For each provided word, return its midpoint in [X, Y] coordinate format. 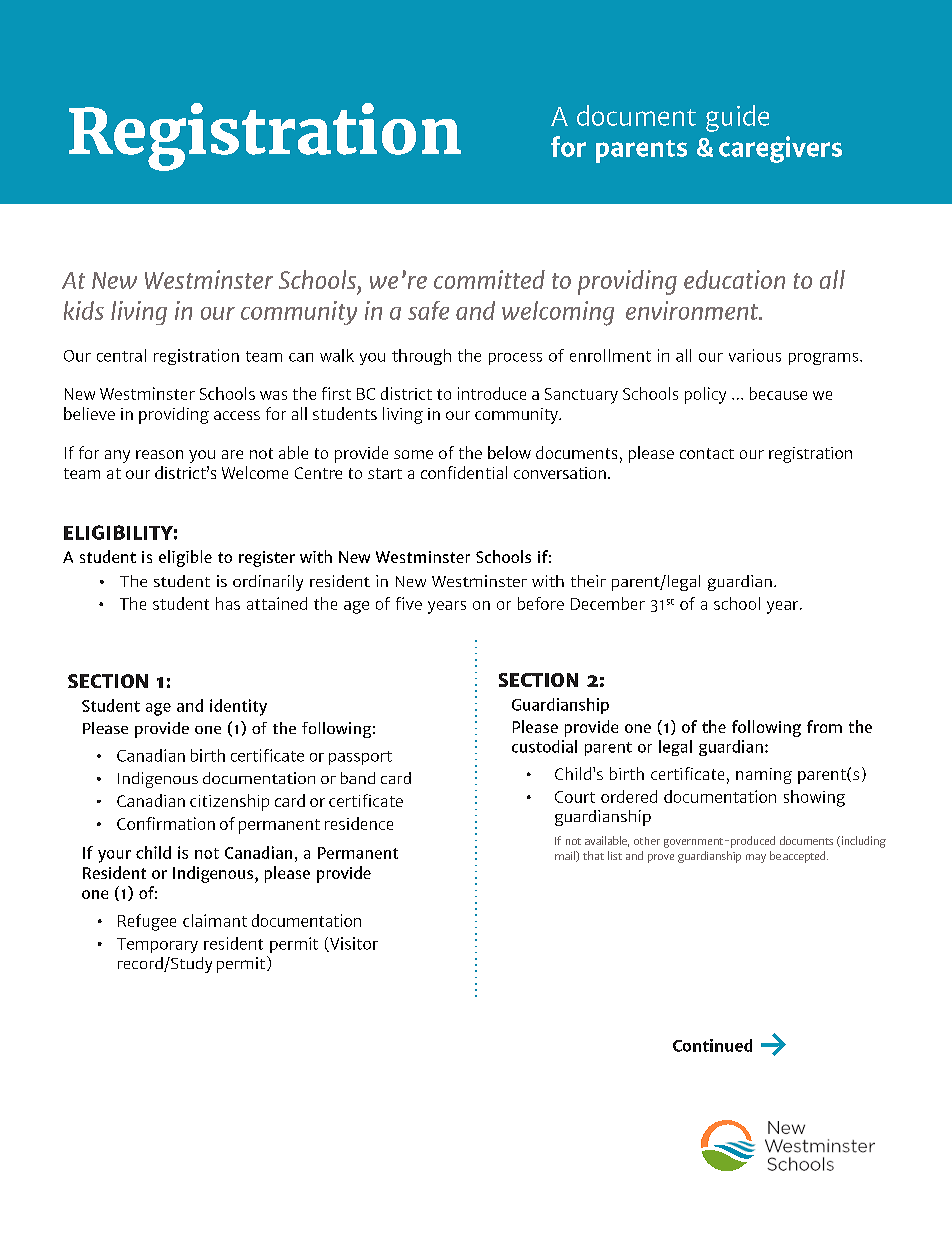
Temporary [157, 945]
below [509, 452]
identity [238, 707]
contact [707, 453]
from [824, 726]
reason [159, 454]
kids [84, 310]
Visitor [353, 944]
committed [489, 279]
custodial [544, 746]
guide [737, 118]
